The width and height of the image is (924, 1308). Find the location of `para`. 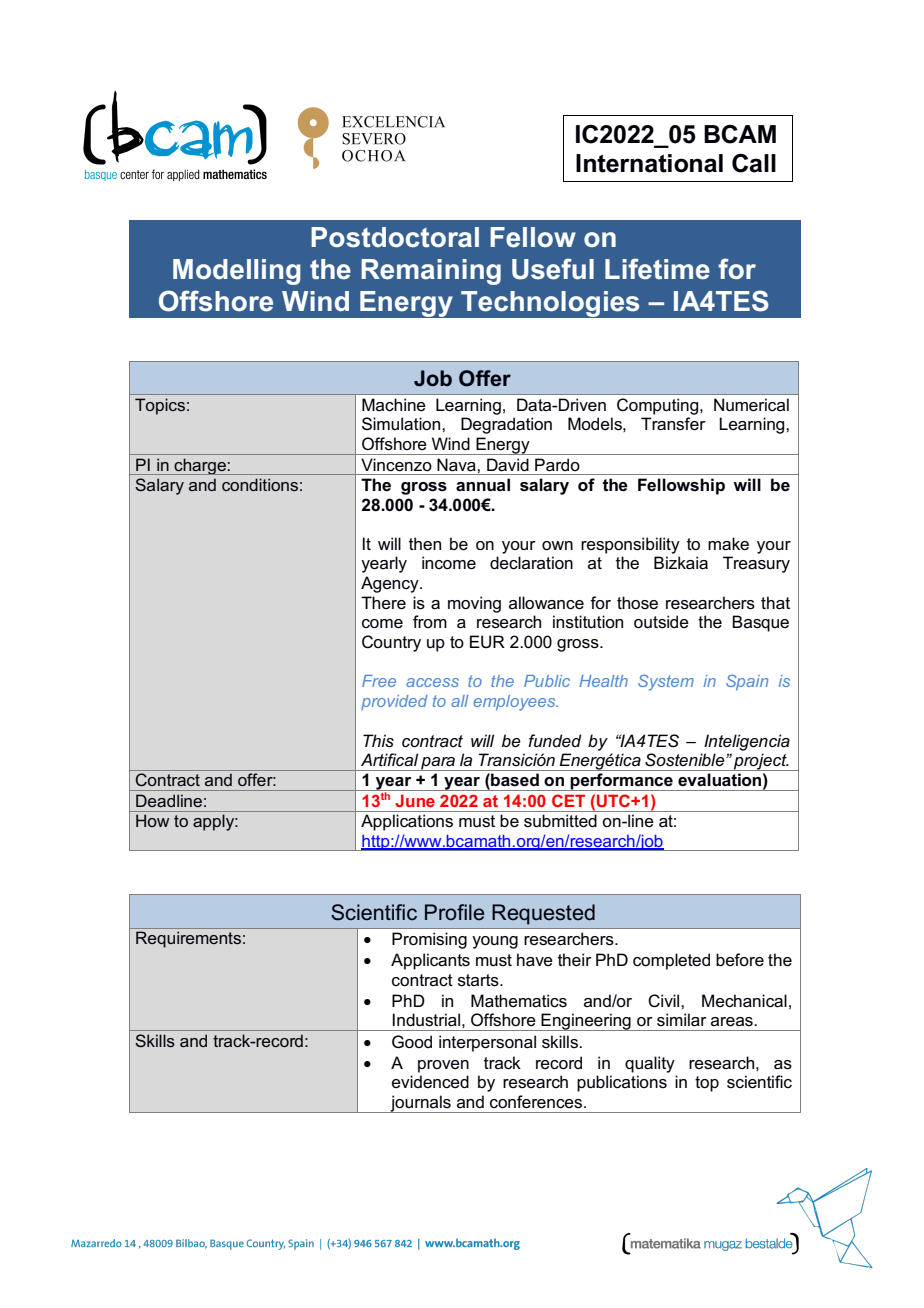

para is located at coordinates (438, 764).
